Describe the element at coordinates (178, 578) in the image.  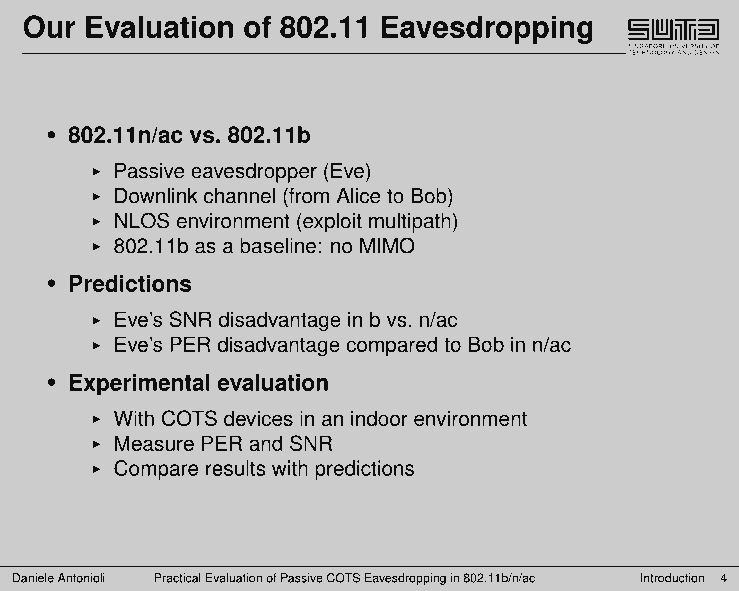
I see `Practical` at that location.
